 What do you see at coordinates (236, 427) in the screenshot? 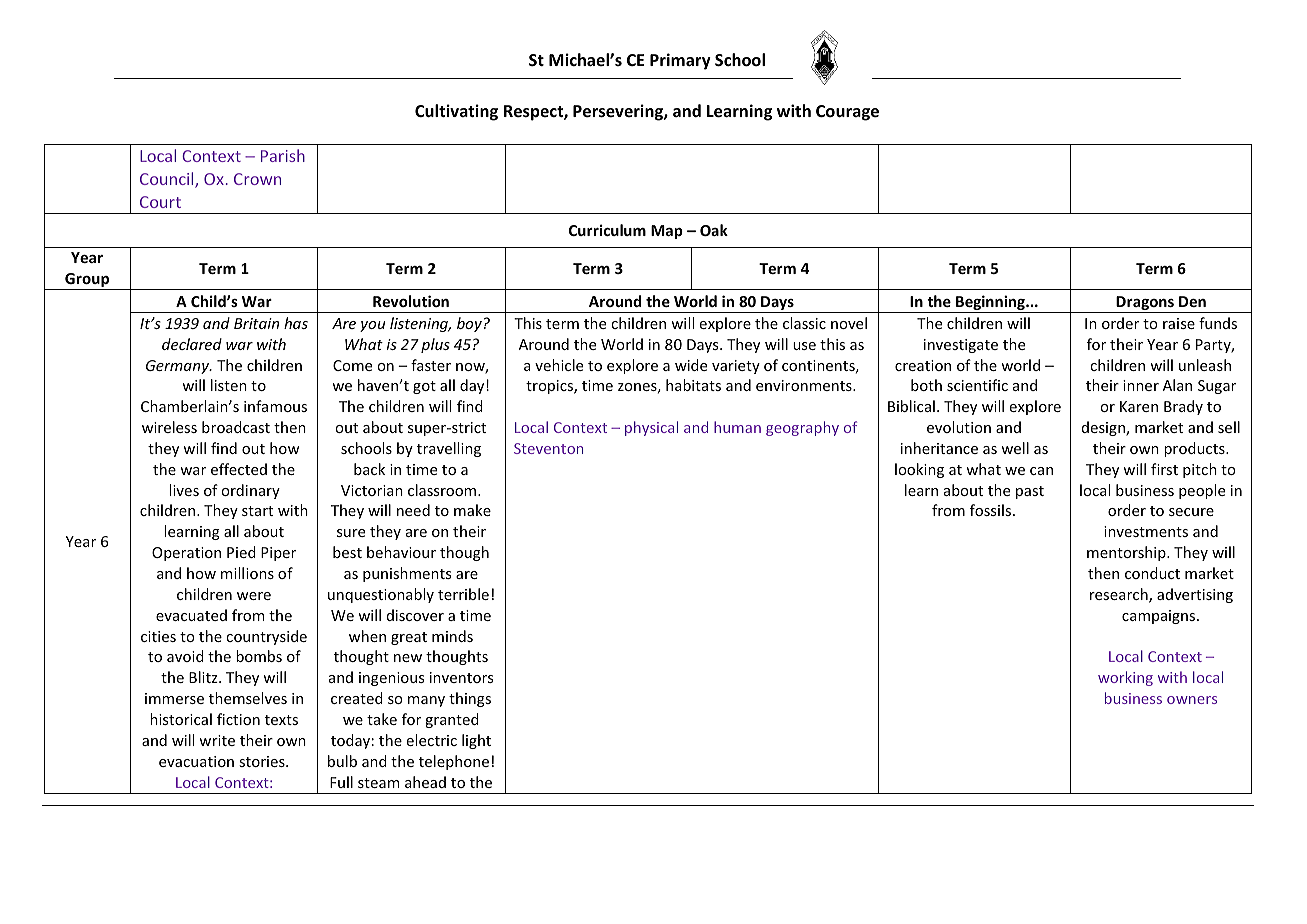
I see `broadcast` at bounding box center [236, 427].
